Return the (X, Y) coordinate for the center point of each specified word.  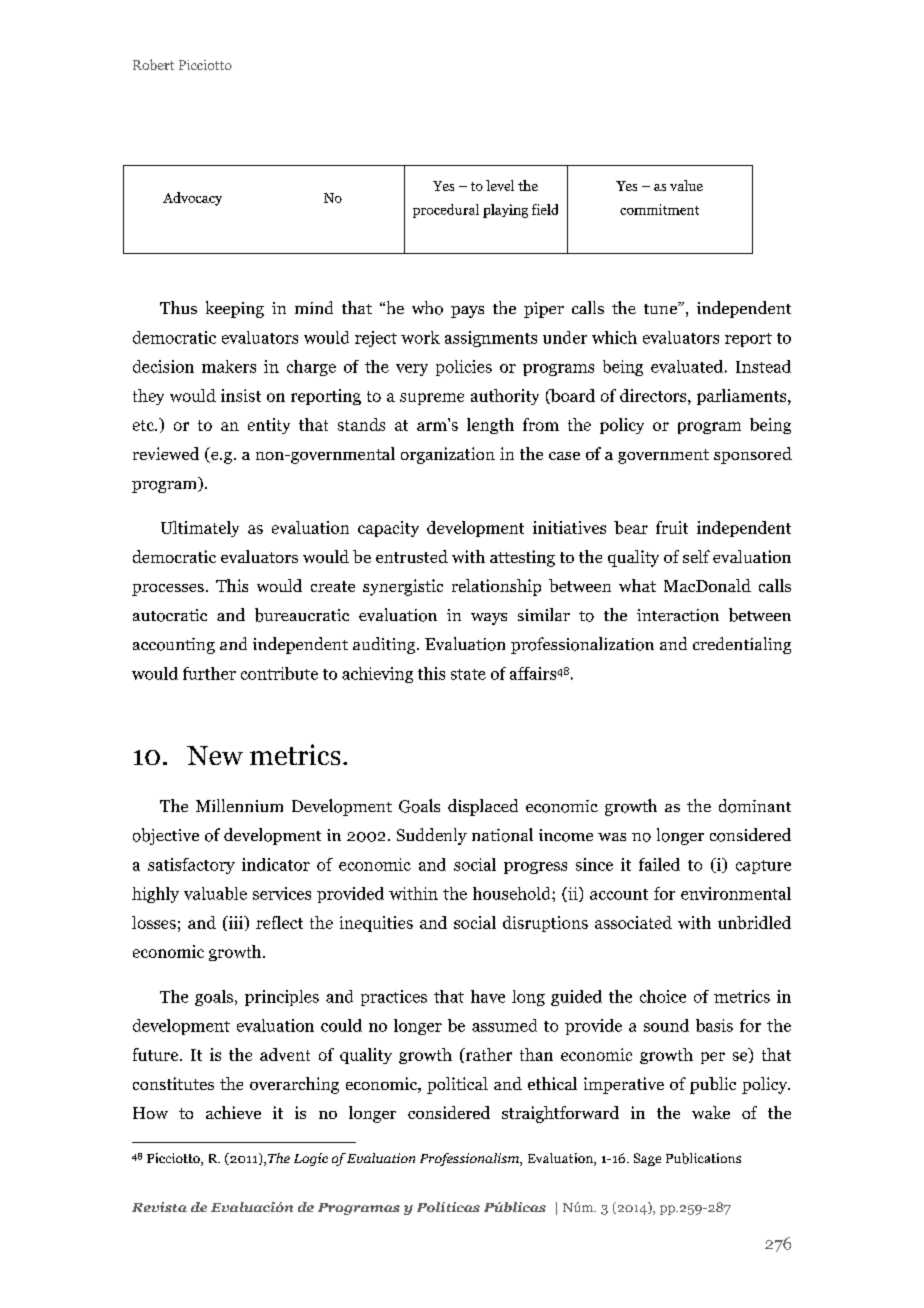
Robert (153, 64)
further (209, 673)
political (457, 1085)
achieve (233, 1112)
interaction (678, 615)
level (500, 185)
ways (489, 619)
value (686, 185)
